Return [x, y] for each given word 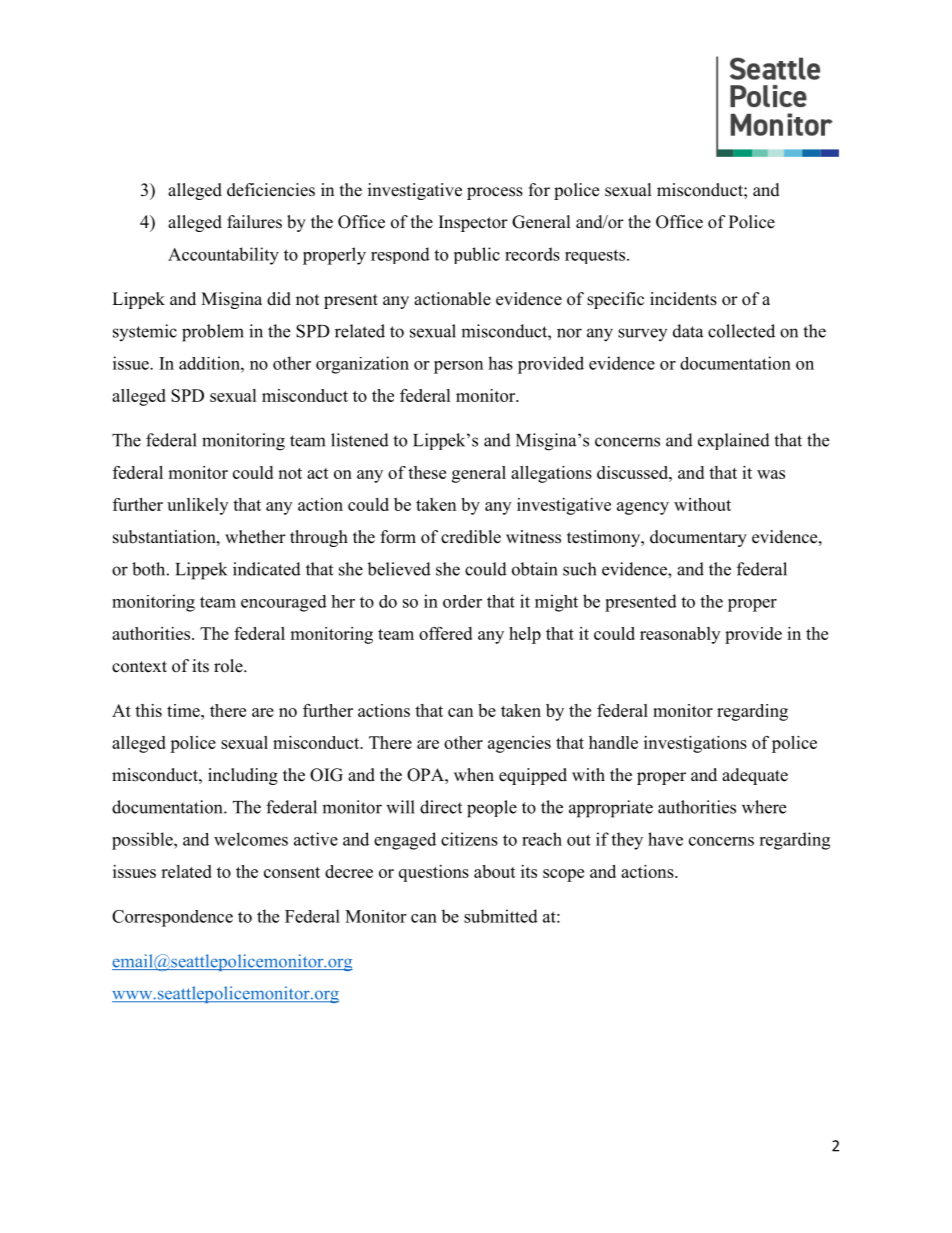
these [427, 472]
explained [734, 441]
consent [292, 872]
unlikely [197, 506]
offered [445, 633]
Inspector [473, 223]
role [229, 666]
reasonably [680, 635]
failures [254, 222]
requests [596, 257]
